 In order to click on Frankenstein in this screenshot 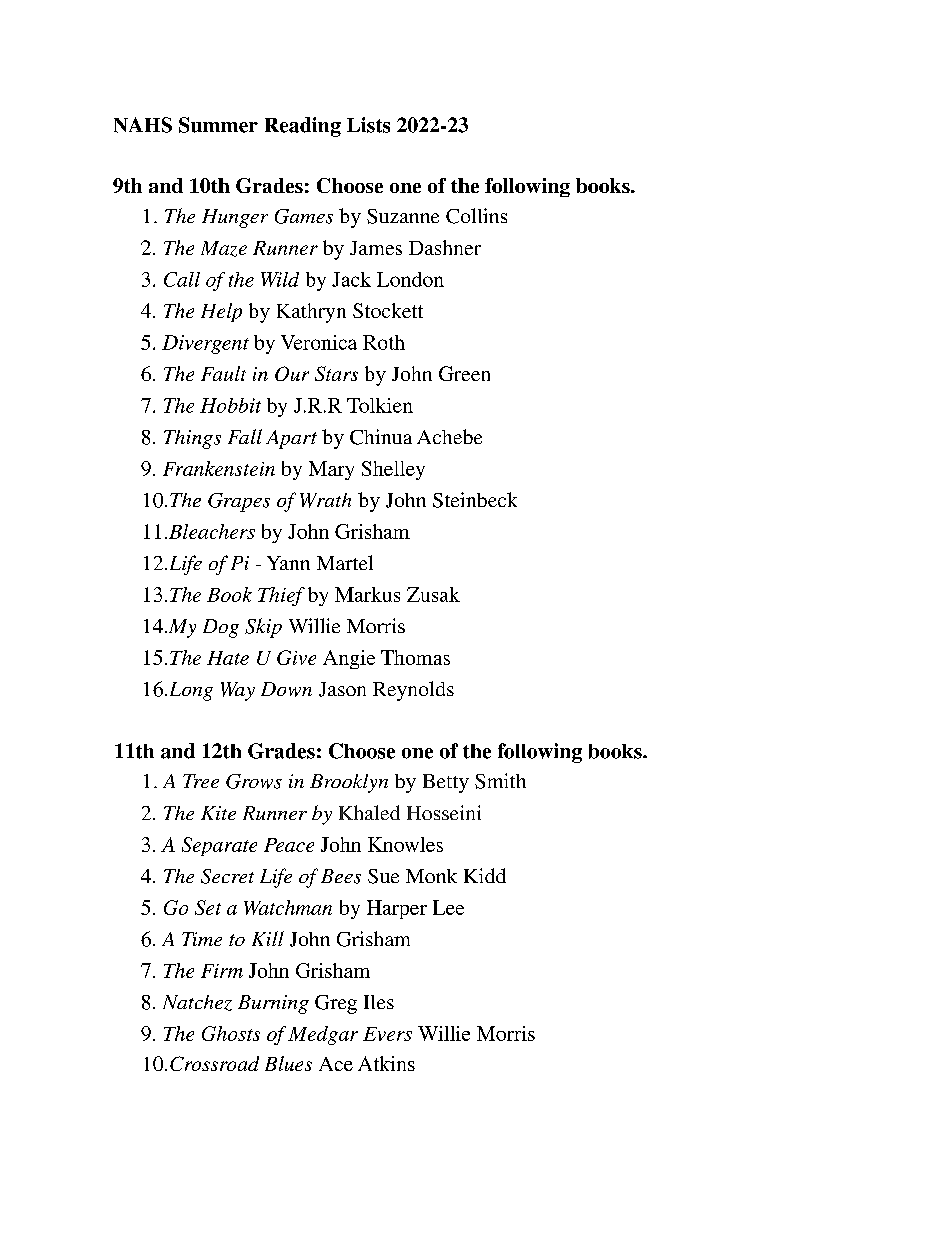, I will do `click(219, 468)`.
